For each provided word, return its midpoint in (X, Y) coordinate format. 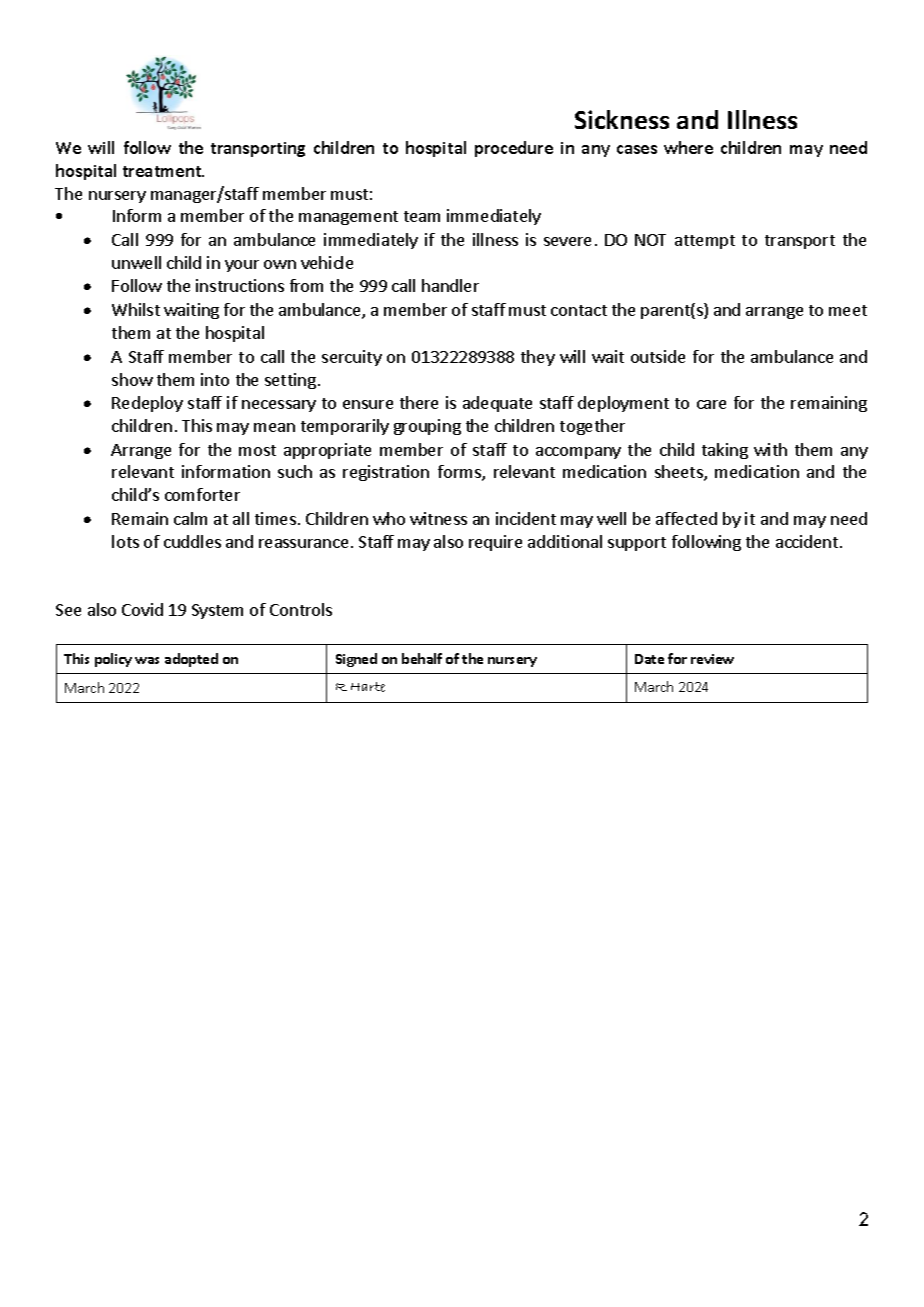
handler (450, 285)
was (147, 660)
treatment (163, 171)
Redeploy (147, 404)
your (242, 266)
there (419, 402)
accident (808, 541)
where (688, 147)
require (495, 543)
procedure (514, 149)
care (711, 404)
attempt (705, 242)
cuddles (192, 541)
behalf (422, 658)
